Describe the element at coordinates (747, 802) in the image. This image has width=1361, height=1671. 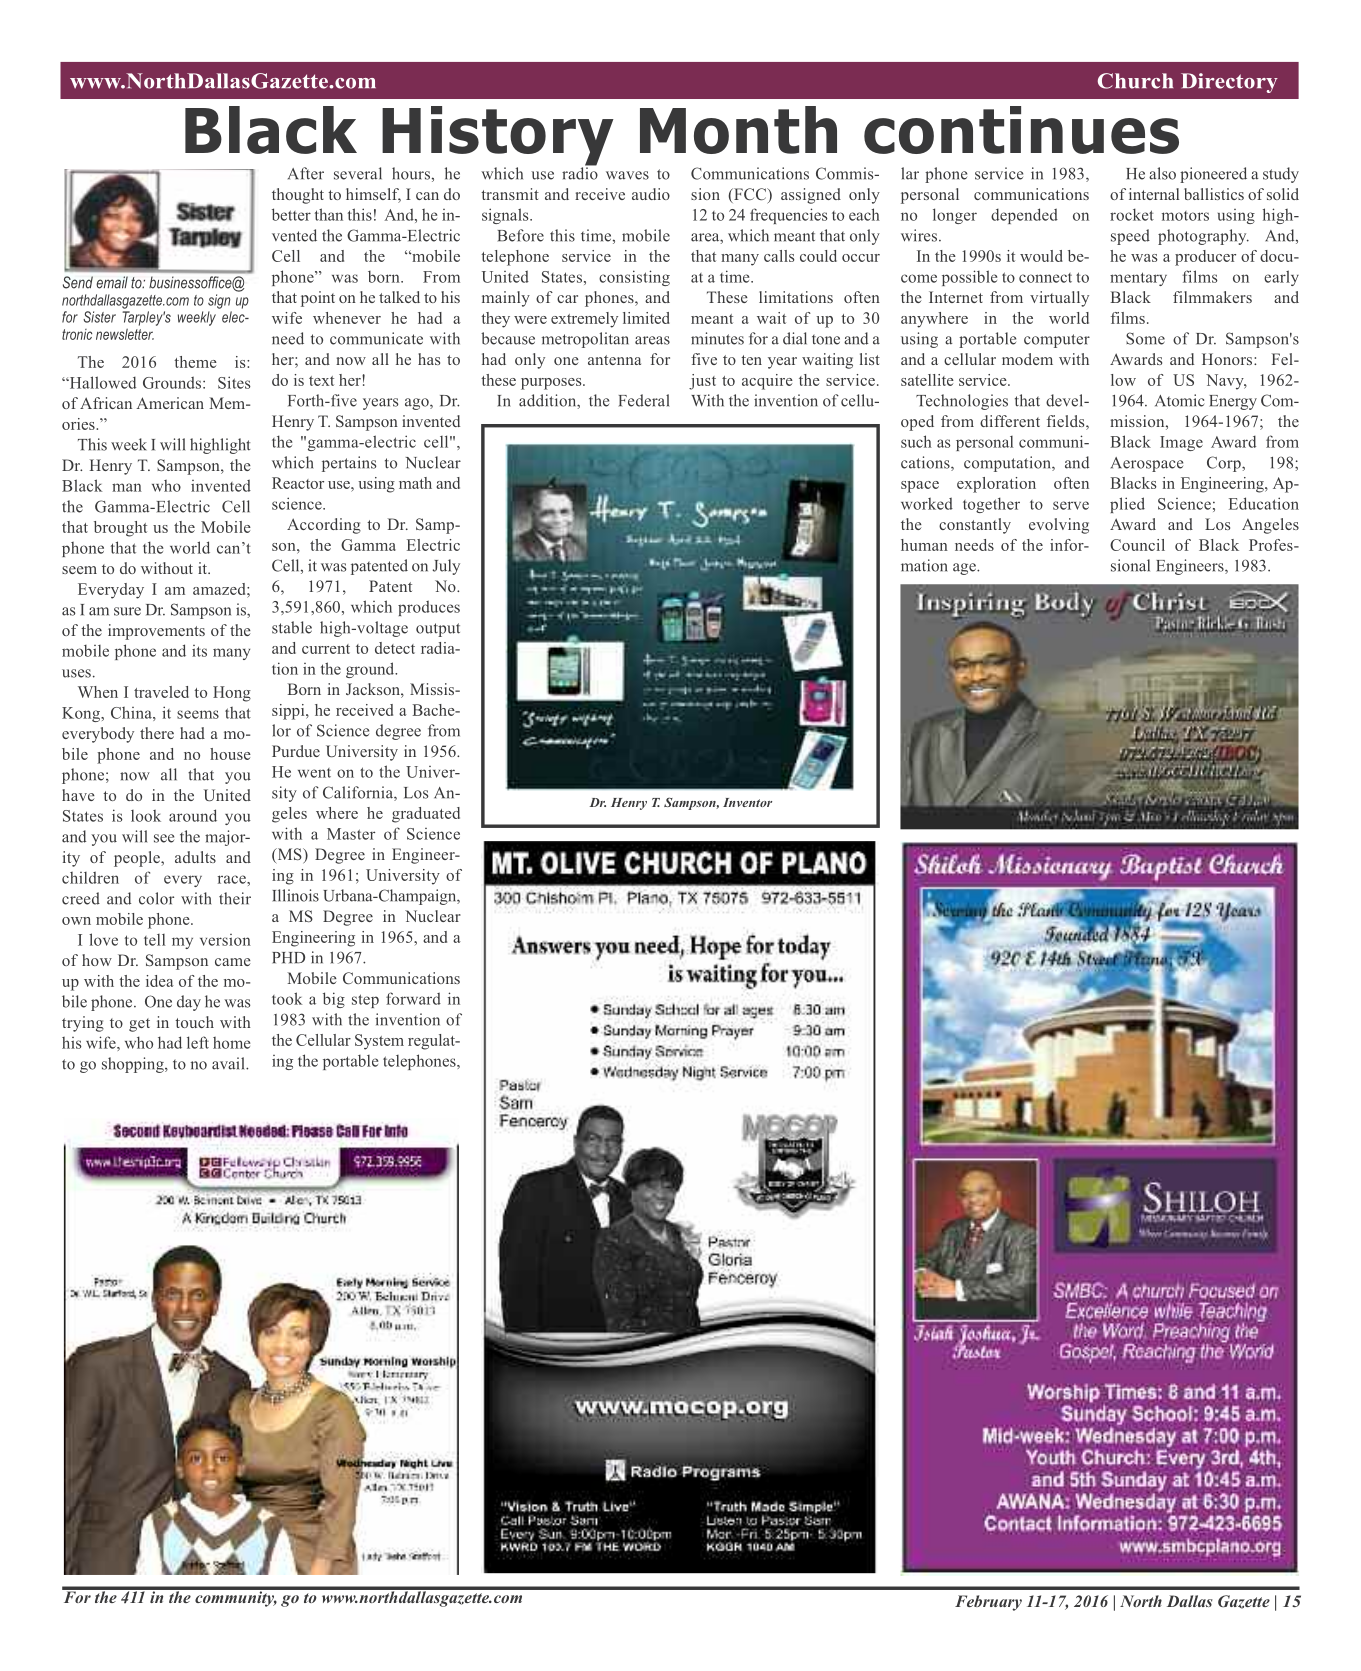
I see `Inventor` at that location.
